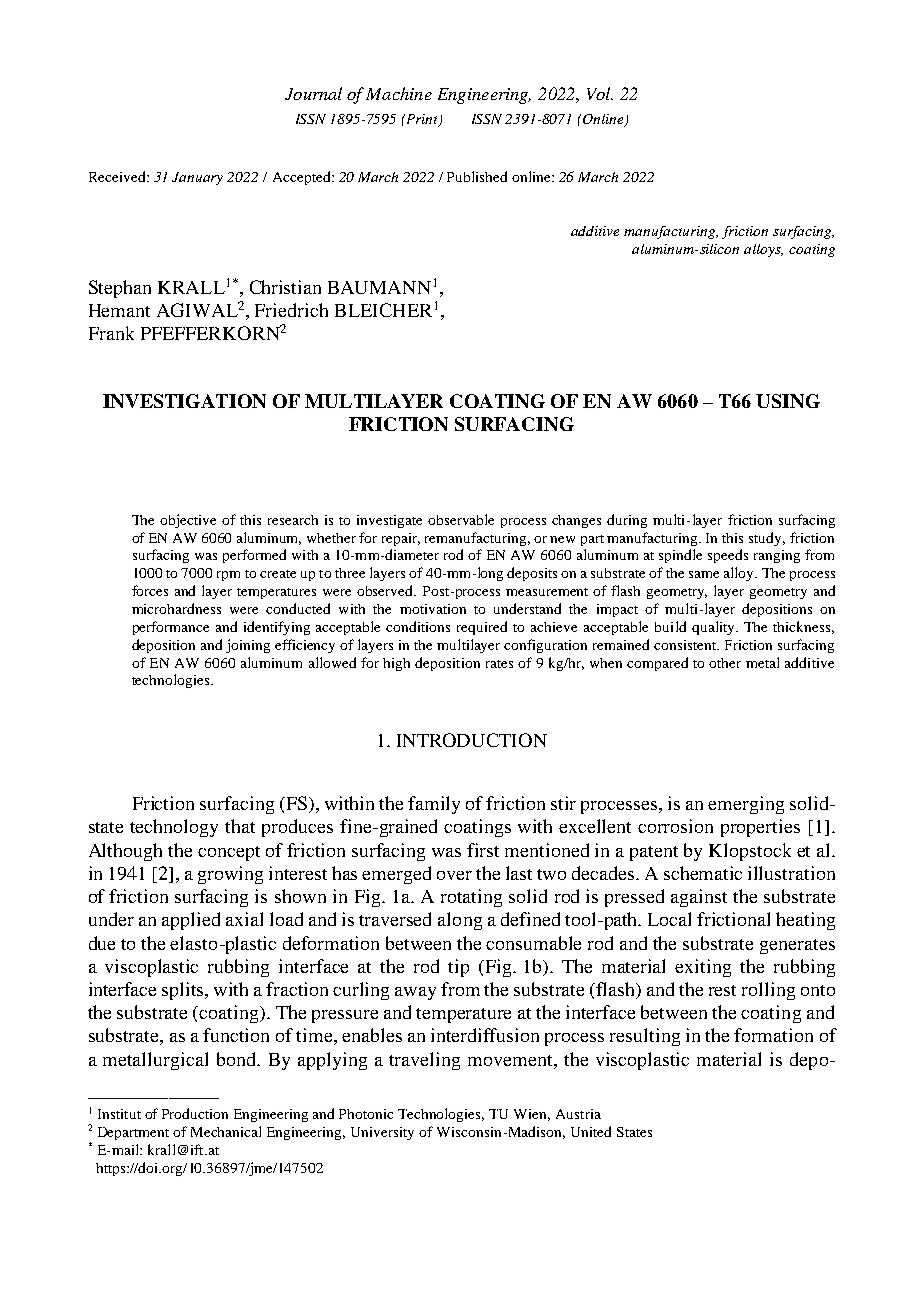  What do you see at coordinates (195, 1113) in the page?
I see `Production` at bounding box center [195, 1113].
